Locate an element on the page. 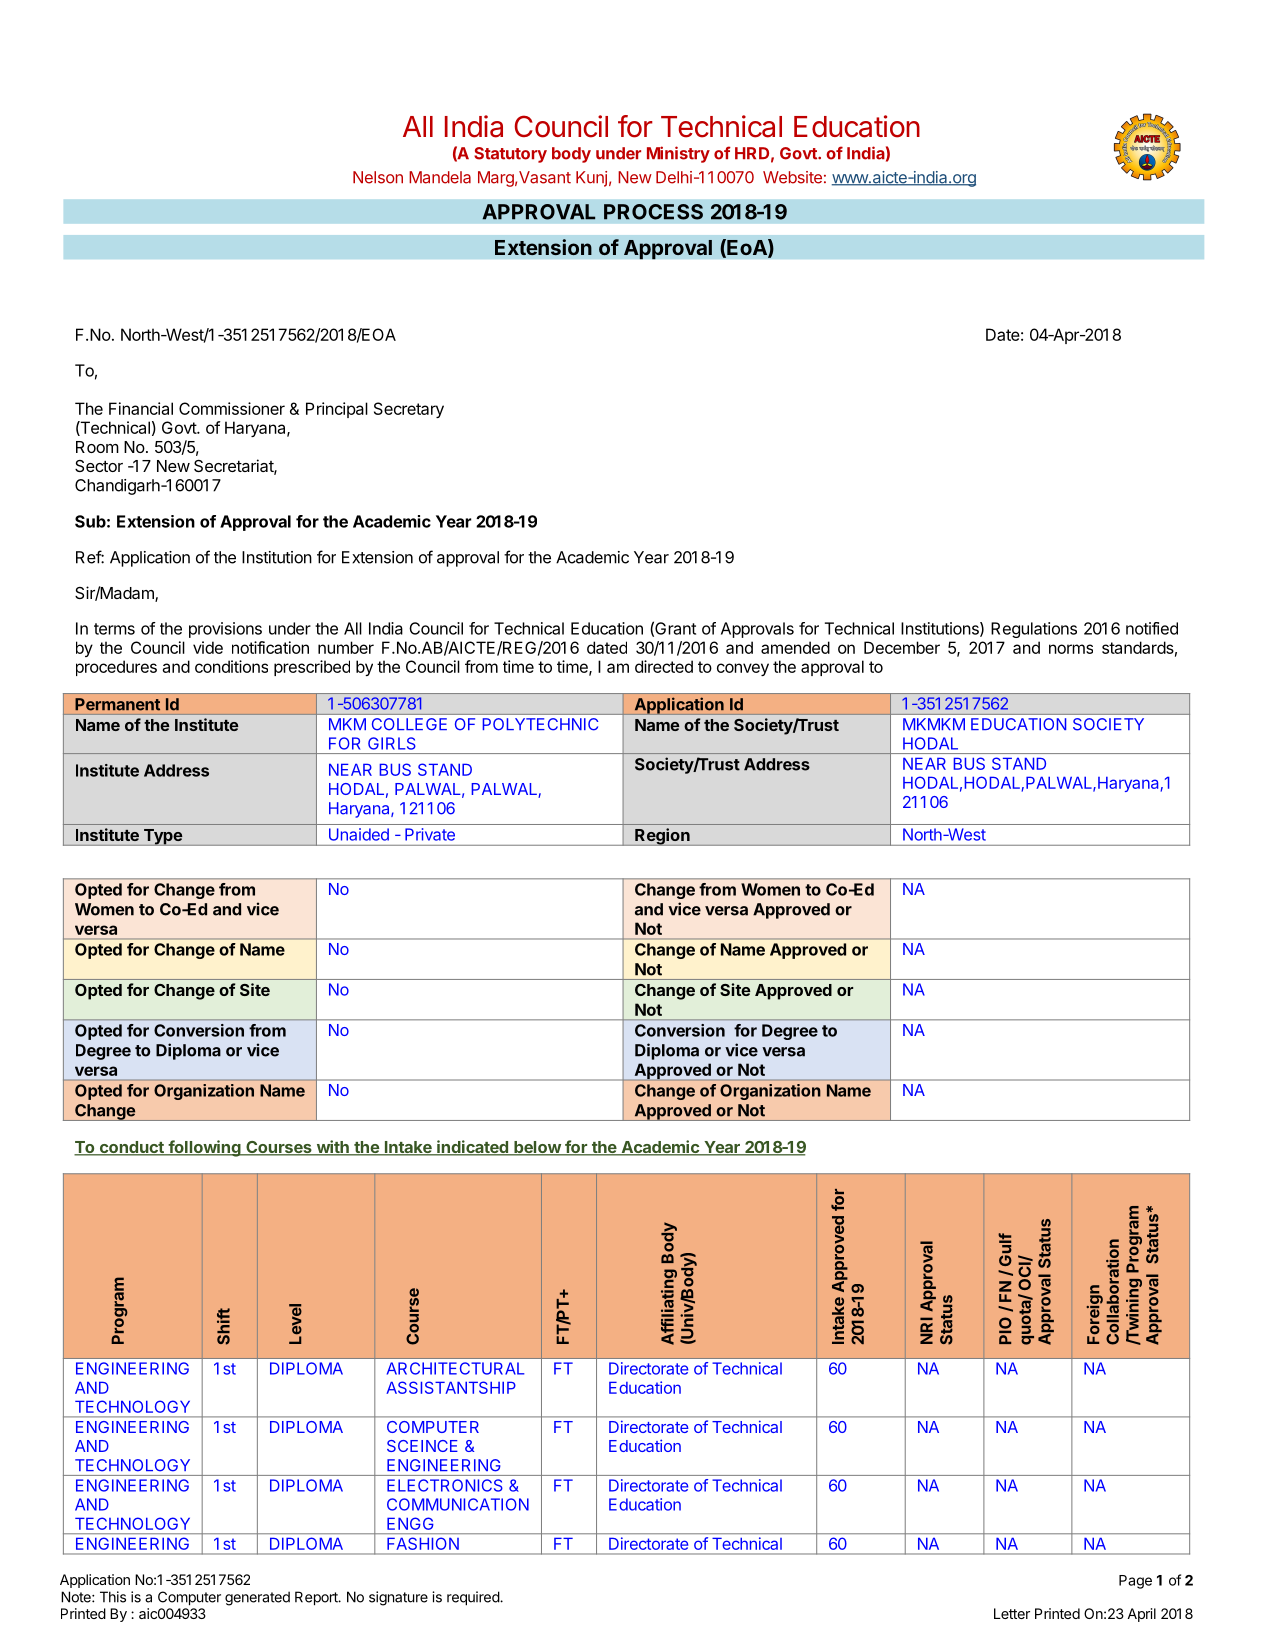  Regulations is located at coordinates (1034, 630).
